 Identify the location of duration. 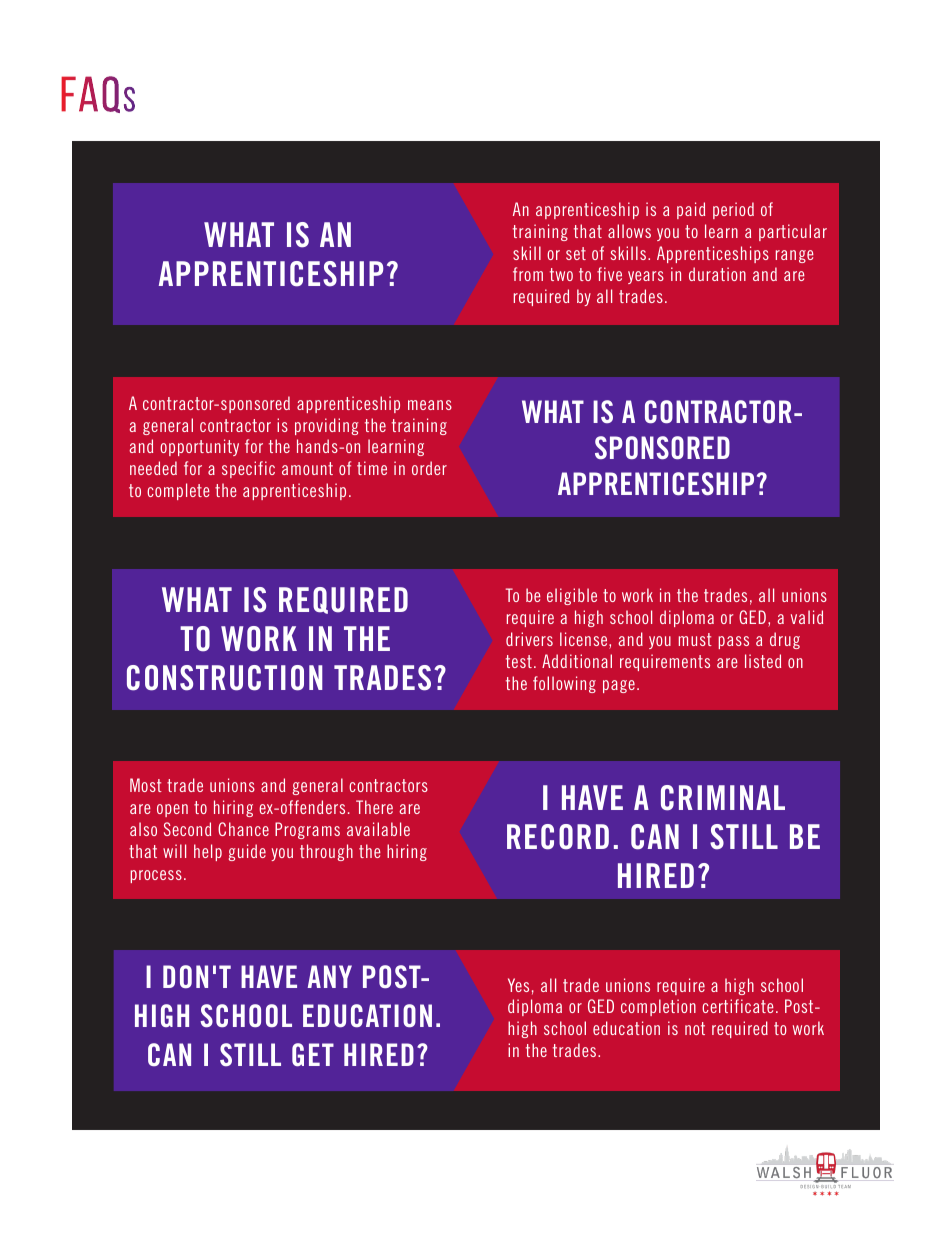
(717, 274).
